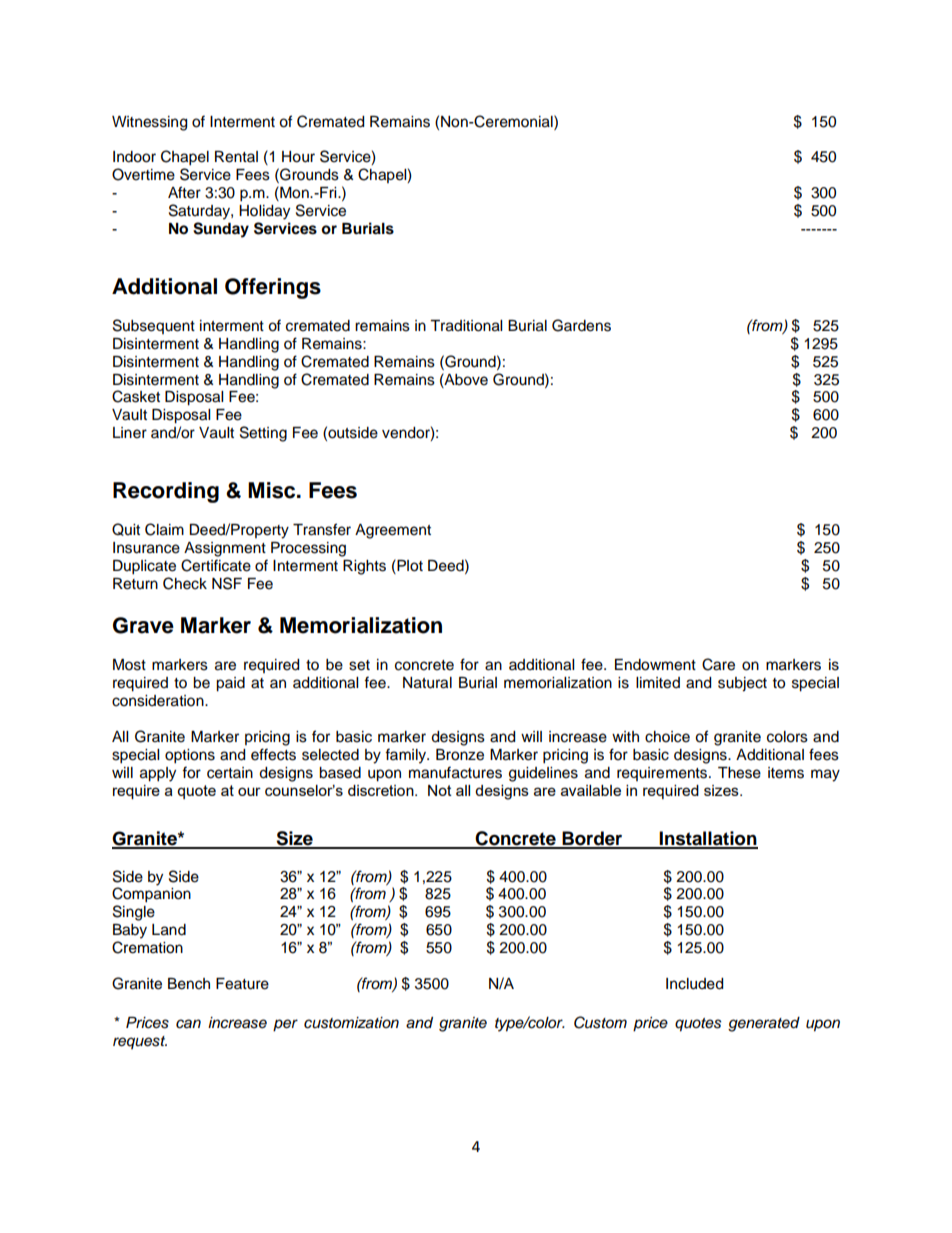  What do you see at coordinates (188, 1024) in the screenshot?
I see `can` at bounding box center [188, 1024].
